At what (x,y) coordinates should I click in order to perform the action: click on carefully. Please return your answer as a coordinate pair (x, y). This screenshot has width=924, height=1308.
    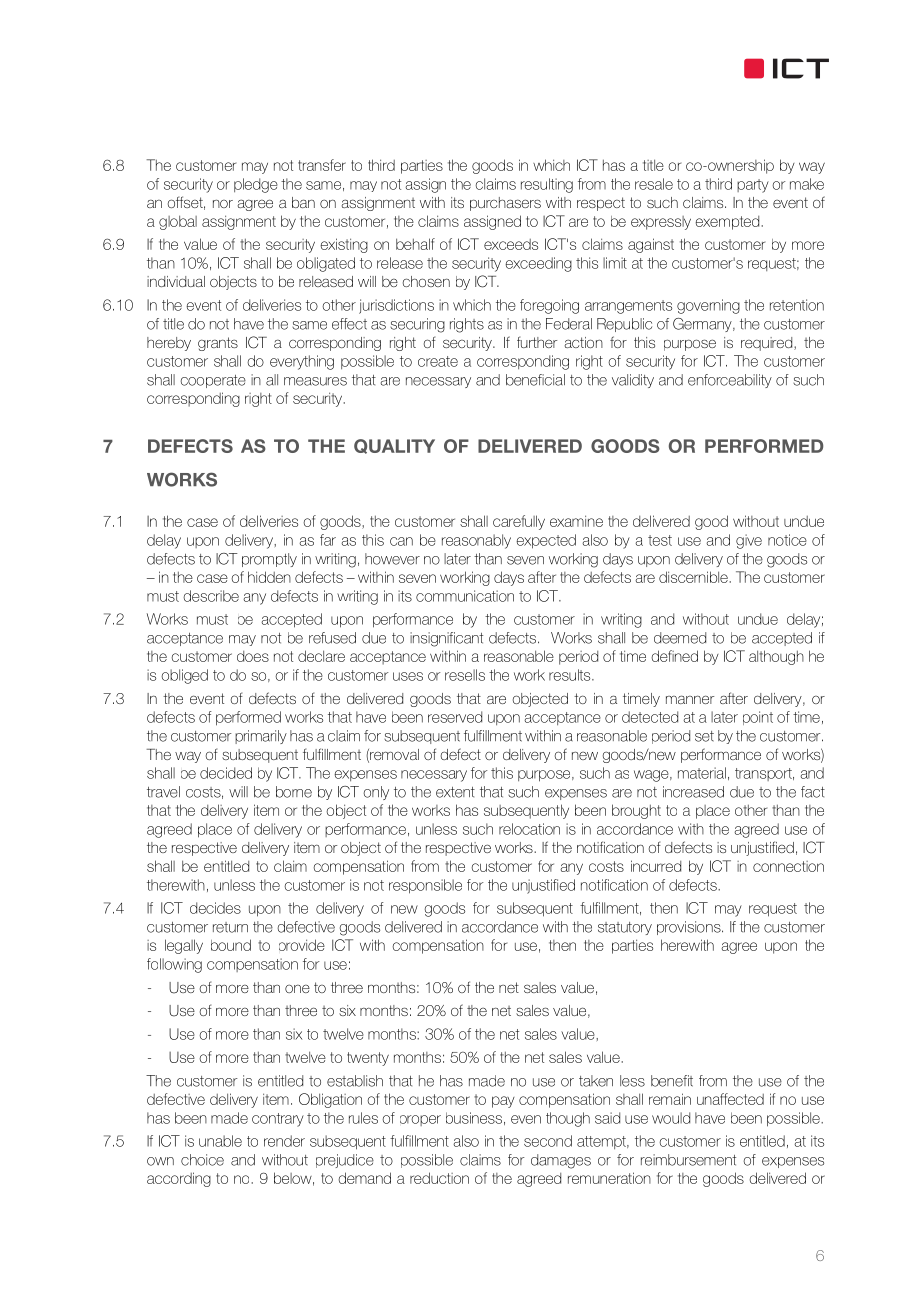
    Looking at the image, I should click on (519, 522).
